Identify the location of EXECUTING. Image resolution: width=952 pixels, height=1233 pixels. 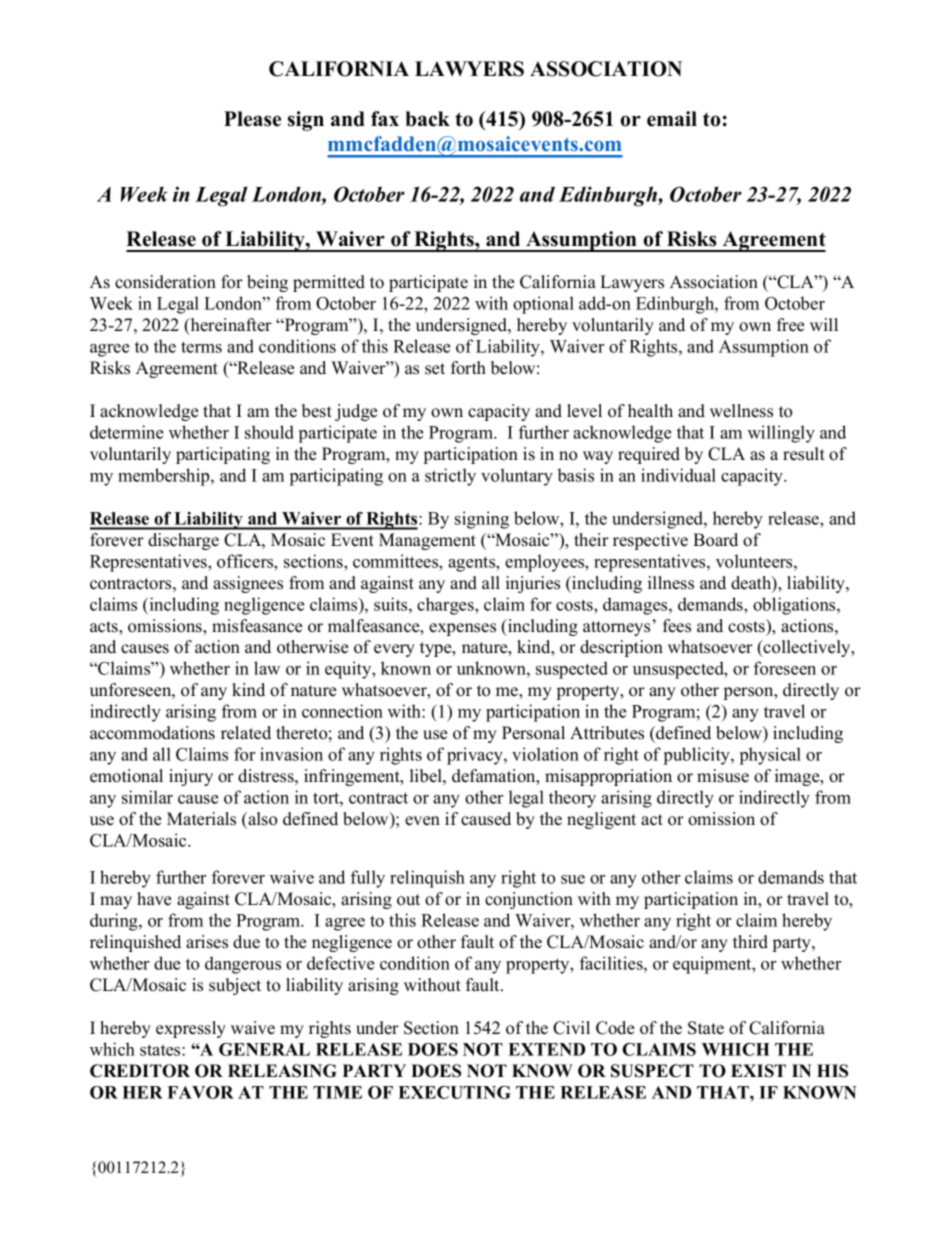
(454, 1092).
